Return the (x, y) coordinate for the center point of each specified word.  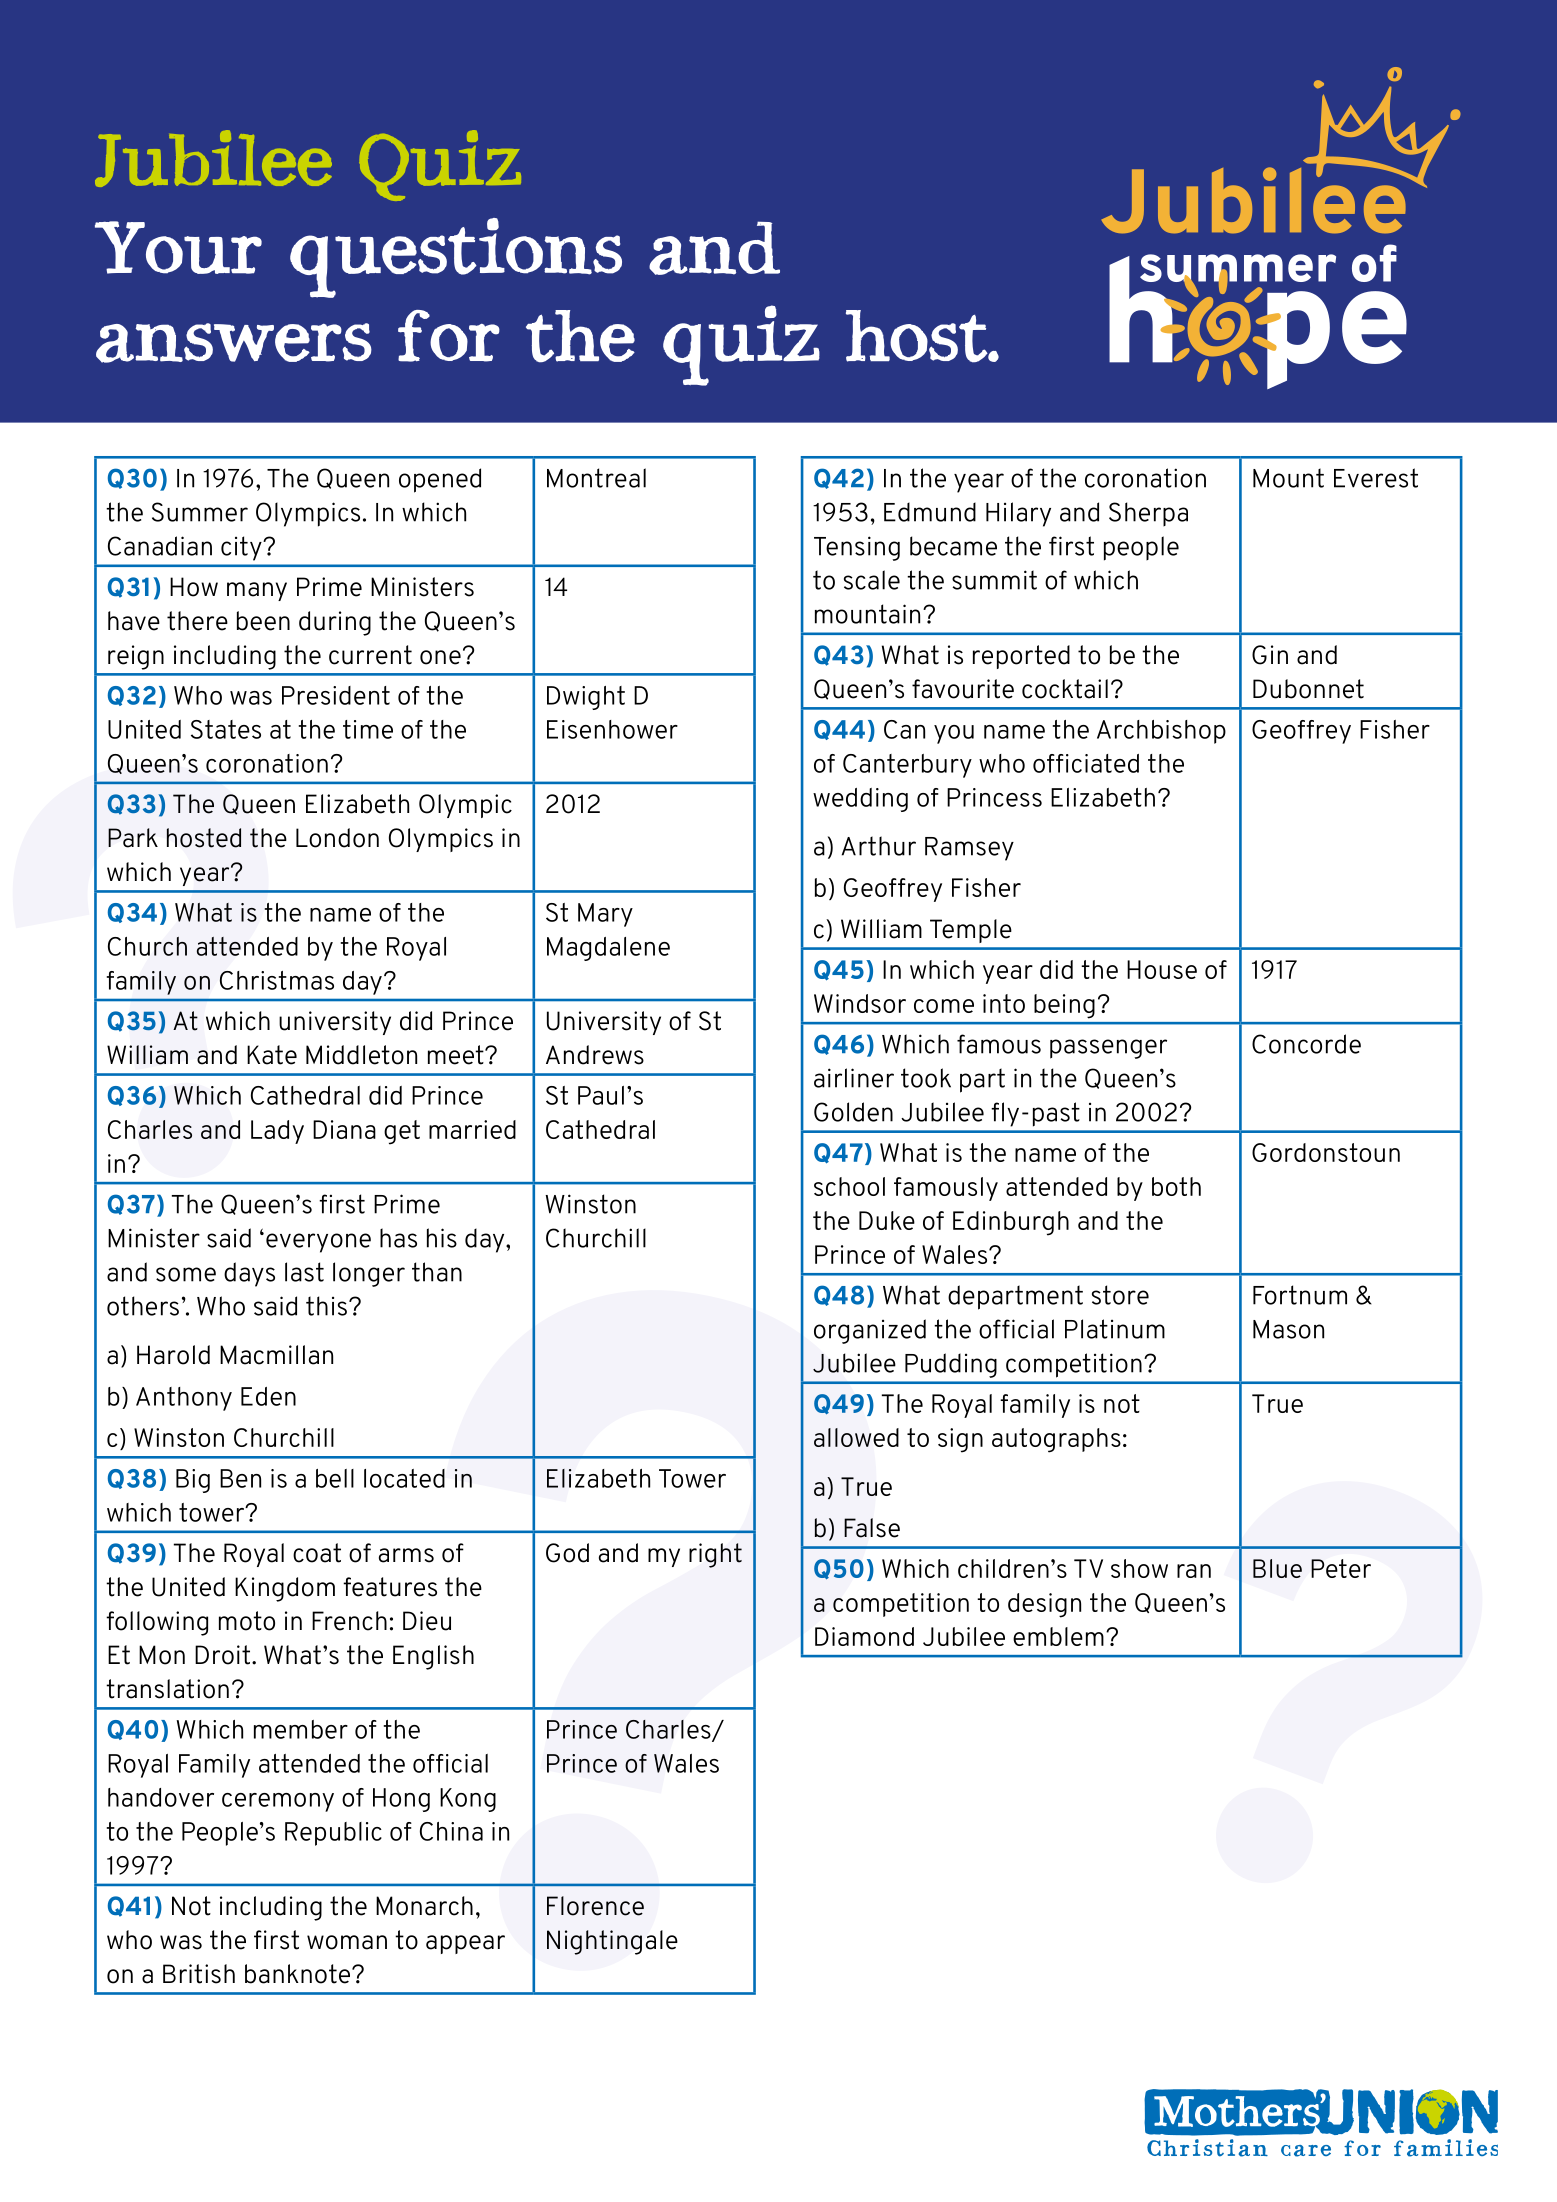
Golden (853, 1112)
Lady (277, 1132)
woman (347, 1942)
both (1176, 1186)
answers (234, 343)
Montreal (596, 478)
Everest (1376, 478)
